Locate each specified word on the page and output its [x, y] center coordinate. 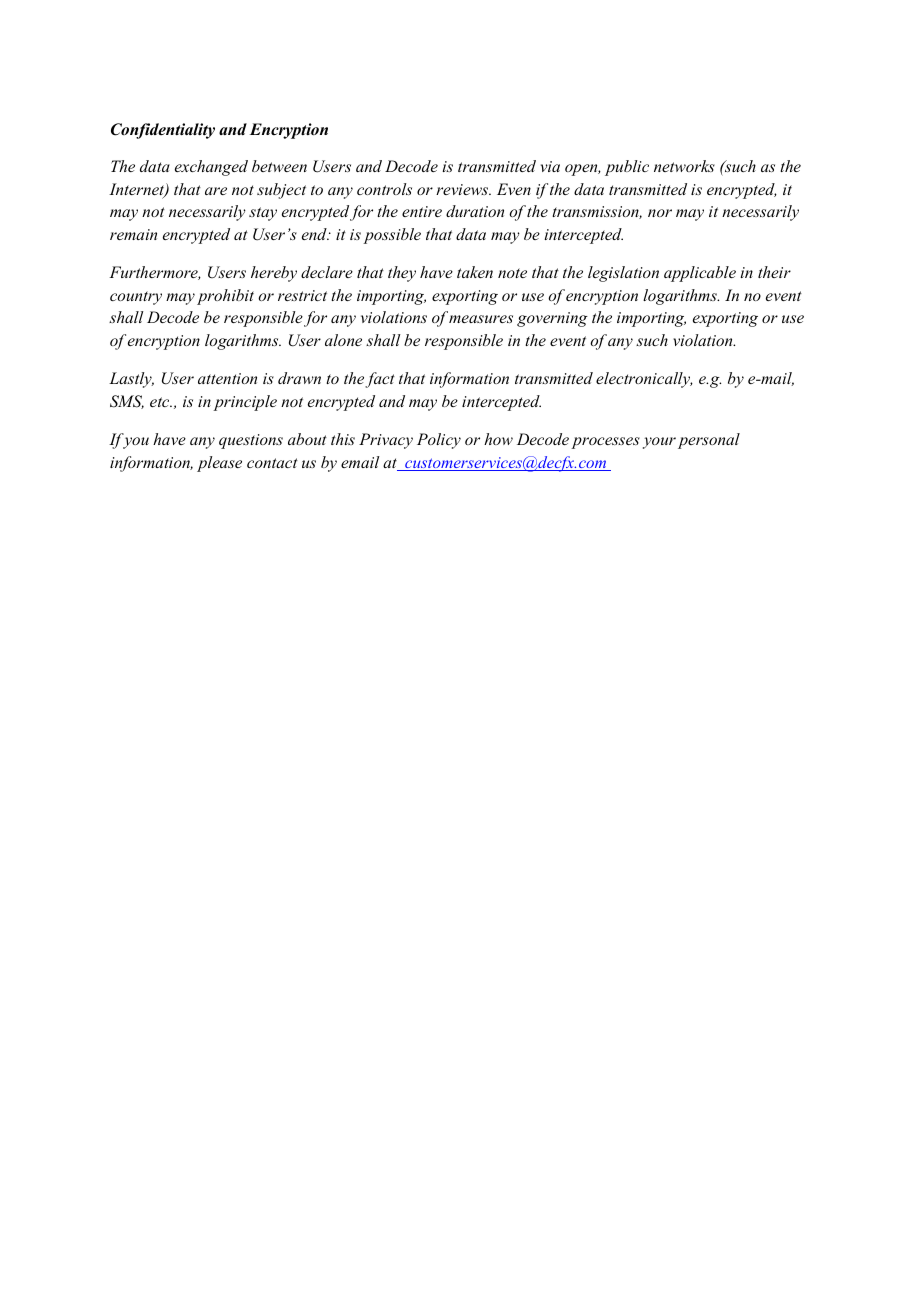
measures [481, 319]
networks [684, 166]
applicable [700, 274]
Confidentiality [163, 131]
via [550, 166]
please [219, 464]
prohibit [225, 297]
